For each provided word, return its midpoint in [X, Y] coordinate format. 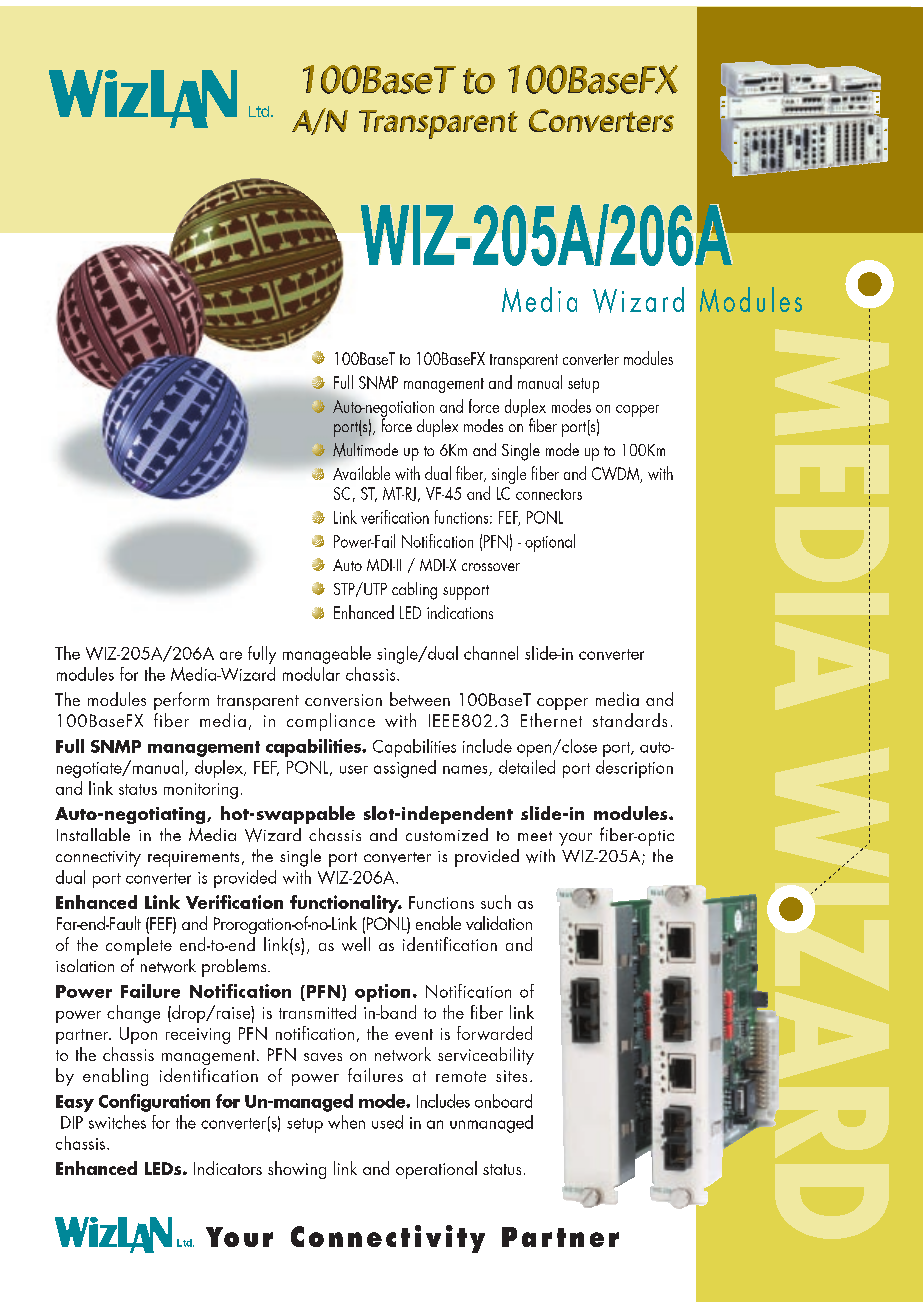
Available [361, 473]
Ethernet [551, 720]
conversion [343, 700]
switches [117, 1122]
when [346, 1122]
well [356, 944]
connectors [549, 494]
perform [181, 701]
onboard [503, 1101]
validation [499, 923]
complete [139, 946]
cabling [414, 591]
